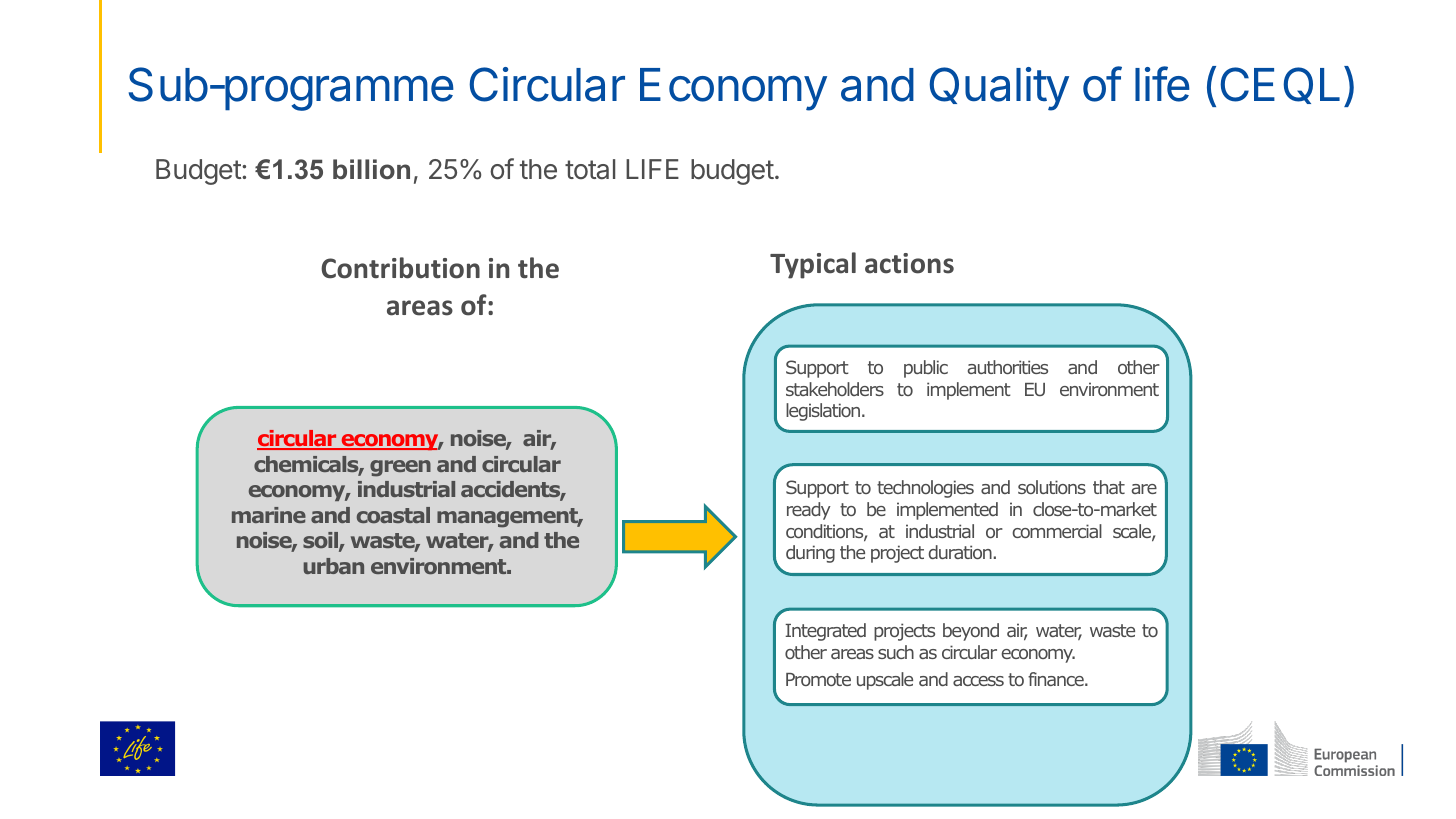 This image has height=819, width=1456. Describe the element at coordinates (400, 468) in the image. I see `green` at that location.
